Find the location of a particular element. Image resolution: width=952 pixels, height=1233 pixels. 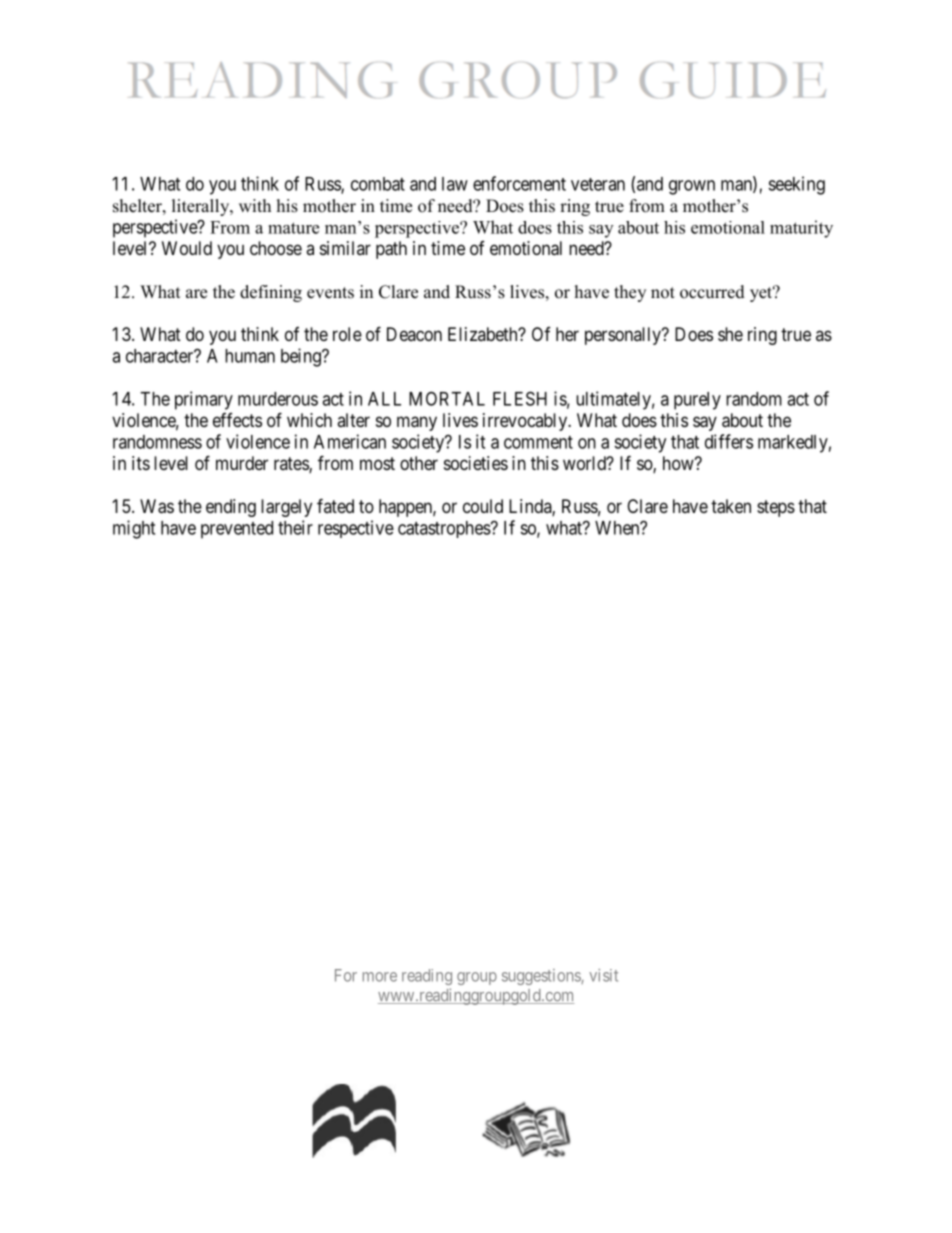

respective is located at coordinates (356, 529).
